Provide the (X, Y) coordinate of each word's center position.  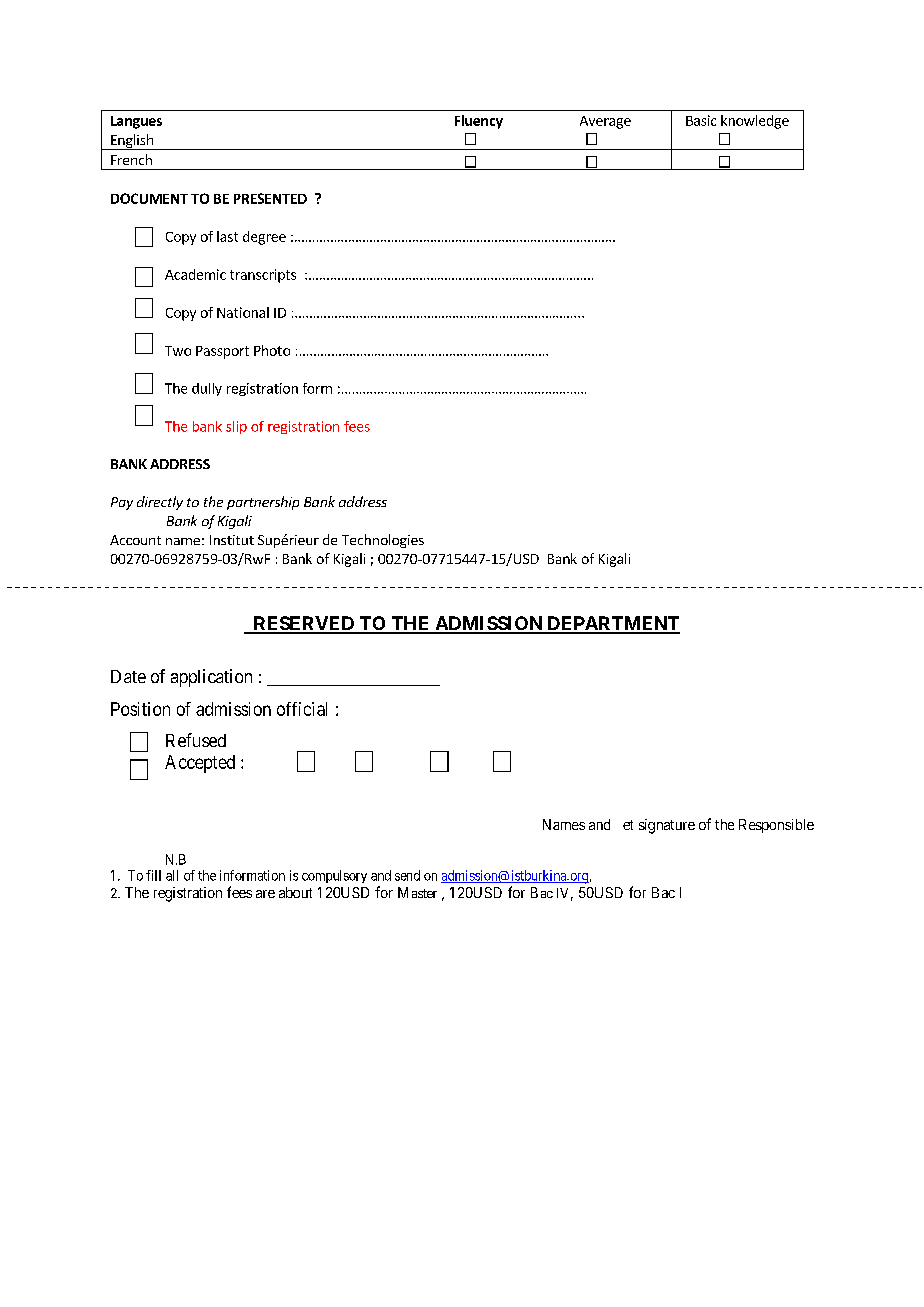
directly (160, 503)
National (243, 312)
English (132, 142)
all (172, 875)
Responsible (776, 826)
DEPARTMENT (612, 624)
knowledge (755, 122)
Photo (272, 350)
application (211, 678)
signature (667, 826)
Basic (701, 120)
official (302, 709)
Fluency (479, 122)
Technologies (383, 541)
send (407, 875)
